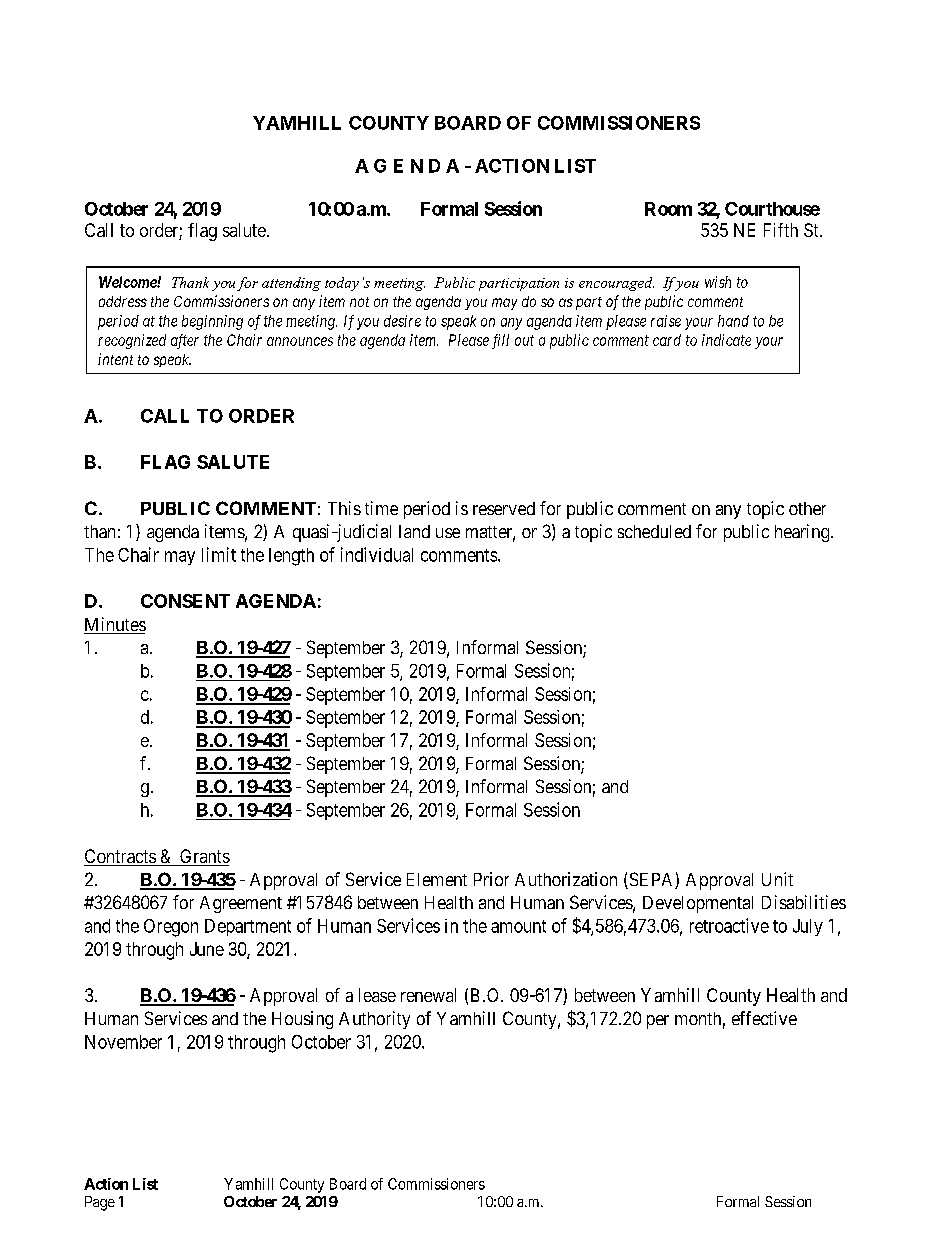  I want to click on indicate, so click(726, 340).
